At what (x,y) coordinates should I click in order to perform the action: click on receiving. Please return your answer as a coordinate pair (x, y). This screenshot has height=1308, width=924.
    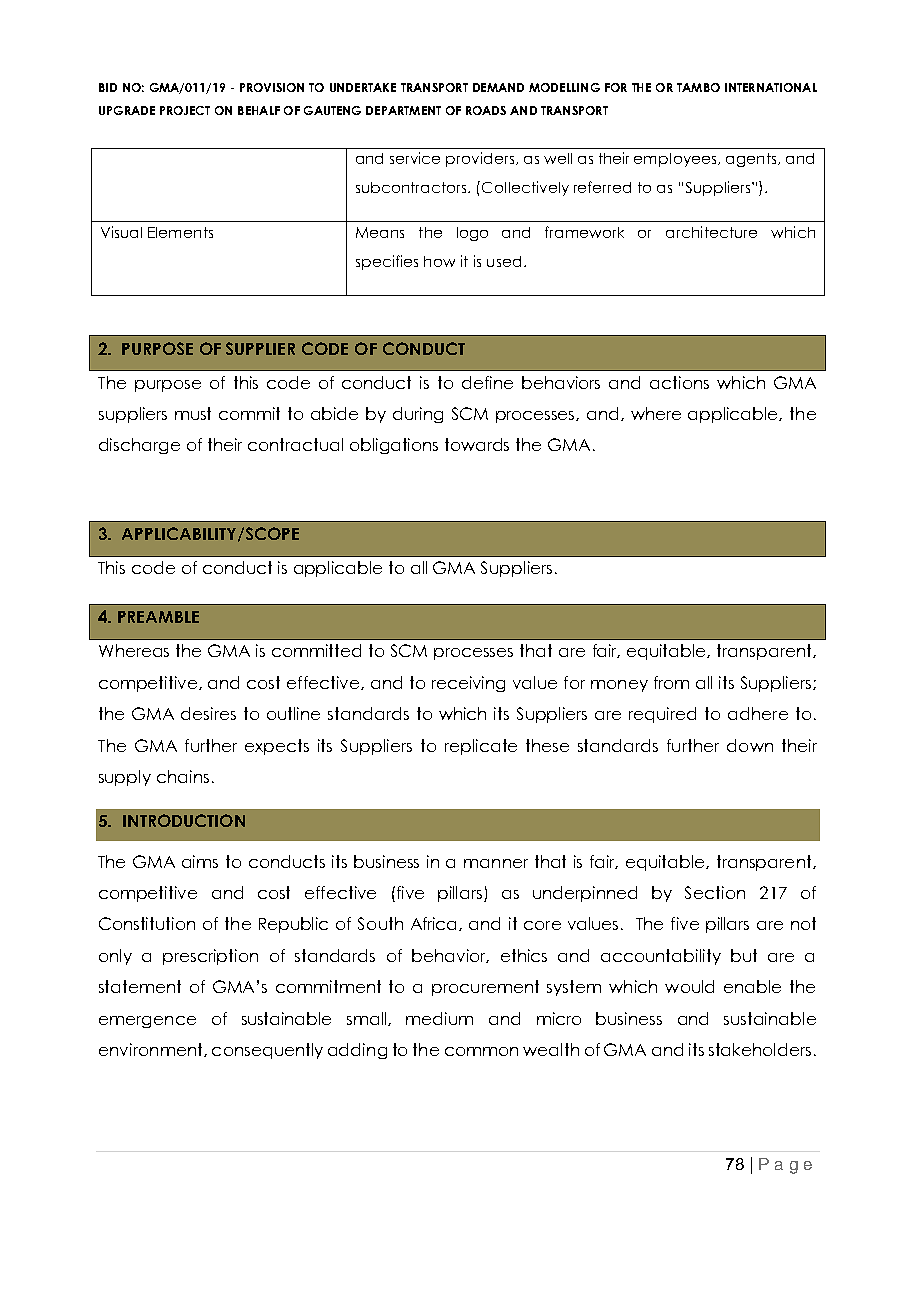
    Looking at the image, I should click on (468, 684).
